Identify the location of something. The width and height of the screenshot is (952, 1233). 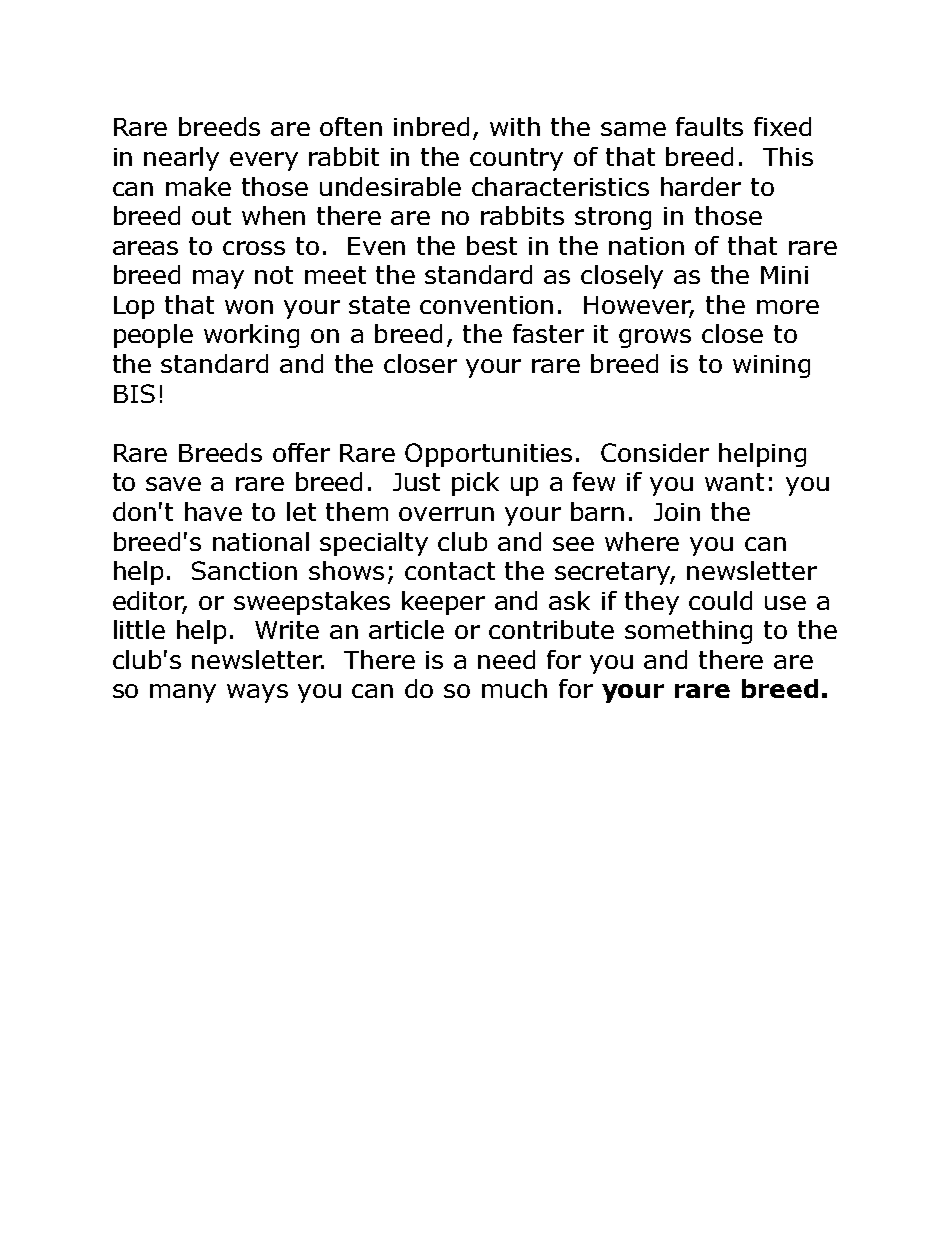
(688, 632).
